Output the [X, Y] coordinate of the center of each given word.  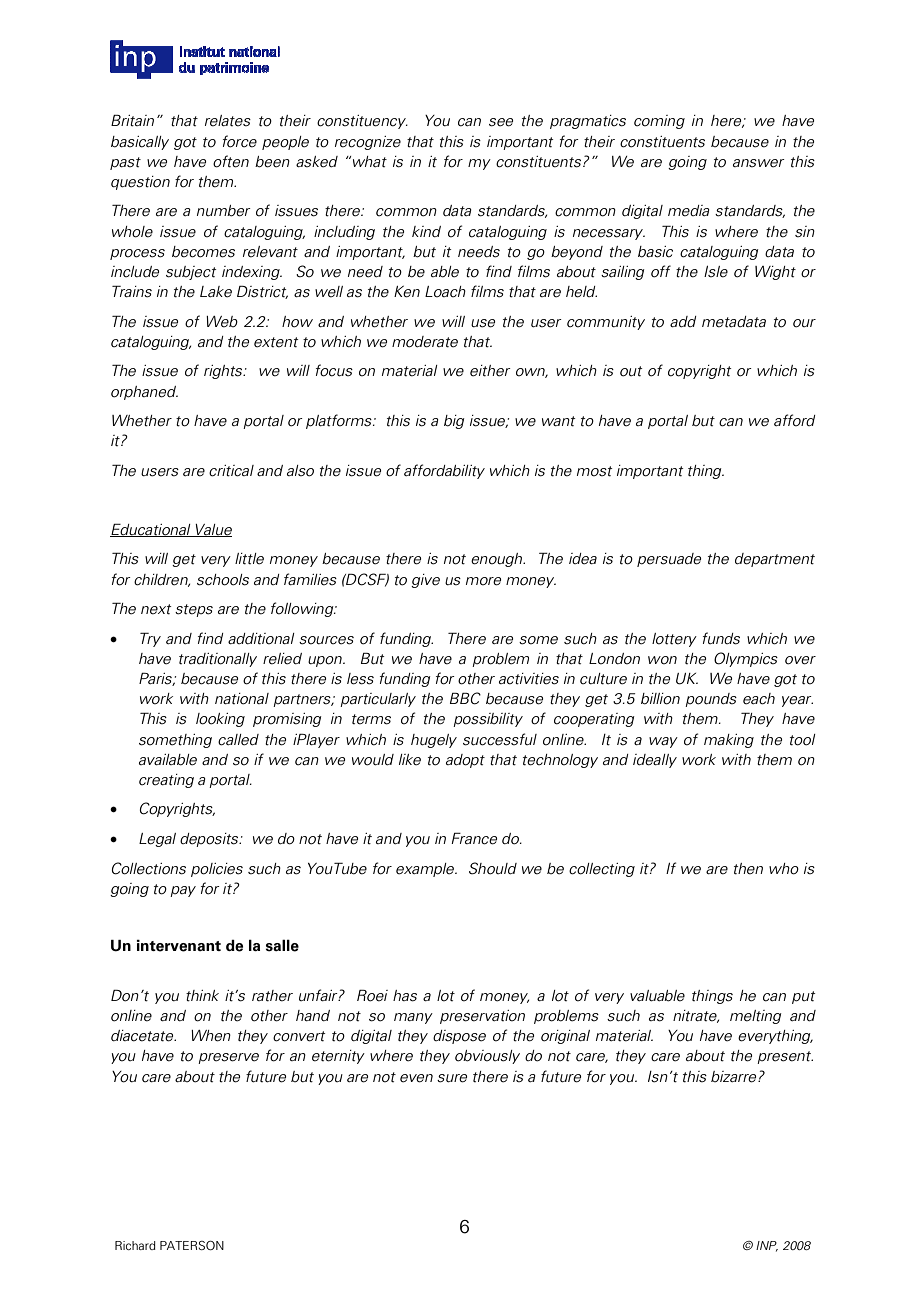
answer [759, 163]
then [748, 869]
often [231, 161]
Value [213, 530]
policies [217, 870]
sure [452, 1078]
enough [498, 560]
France [474, 838]
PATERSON [192, 1245]
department [775, 560]
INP [767, 1246]
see [501, 122]
